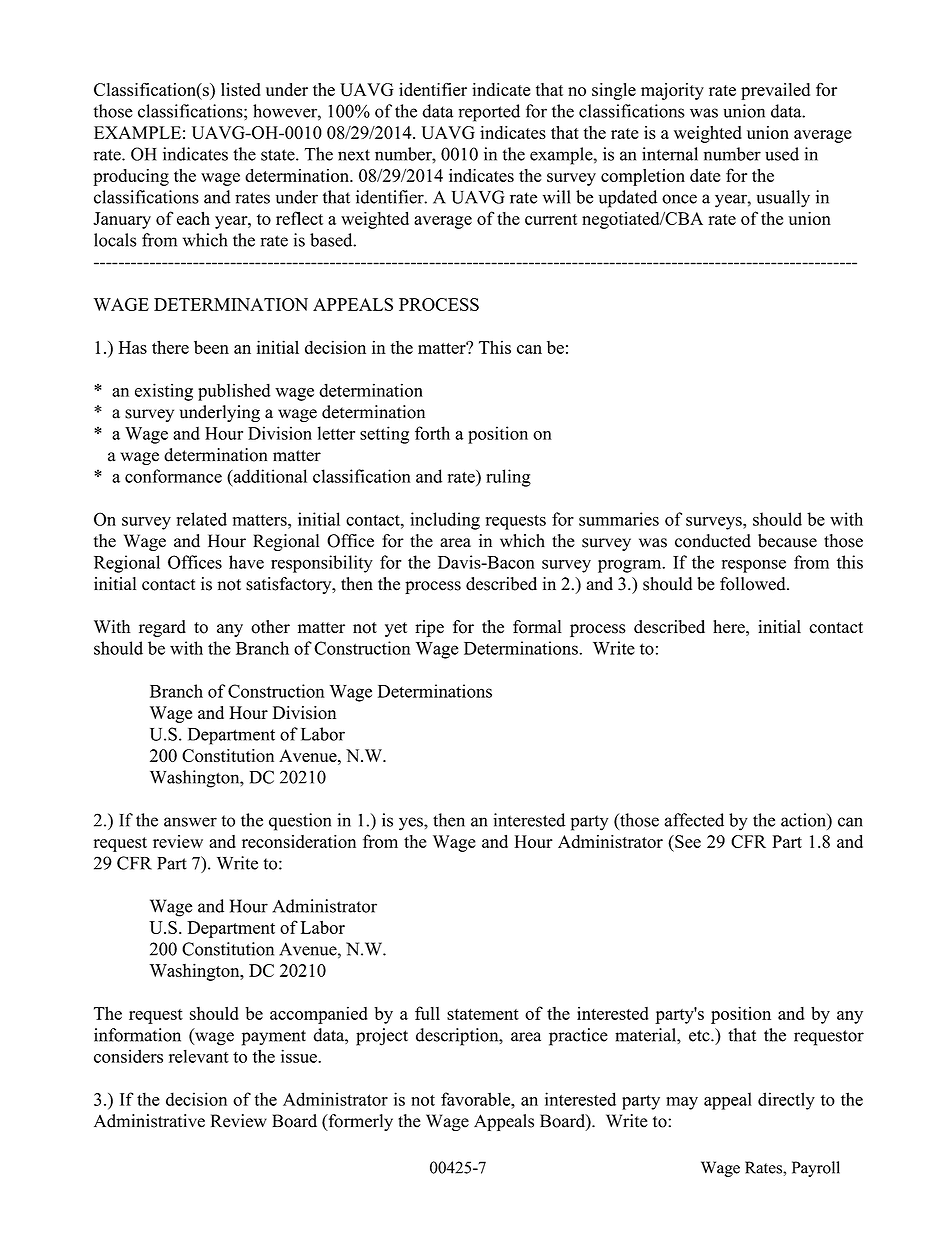 Image resolution: width=952 pixels, height=1233 pixels. I want to click on reported, so click(489, 113).
